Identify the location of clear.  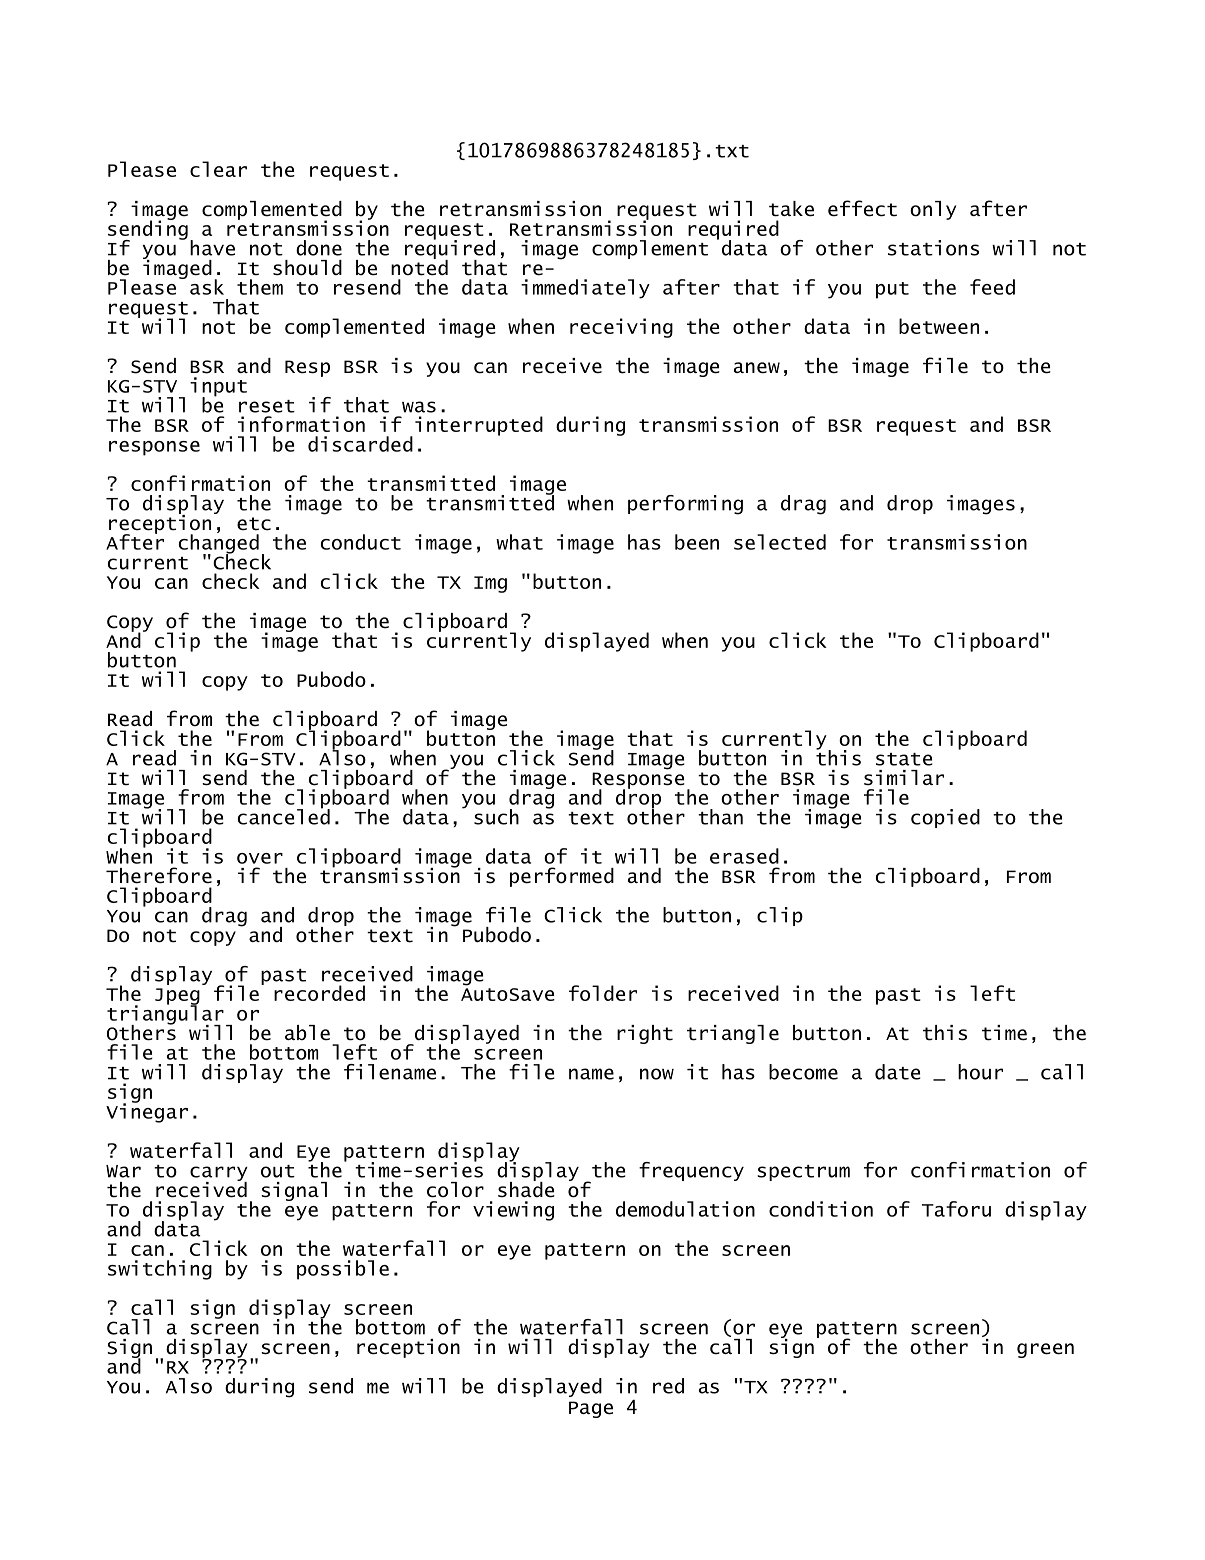
(218, 169).
